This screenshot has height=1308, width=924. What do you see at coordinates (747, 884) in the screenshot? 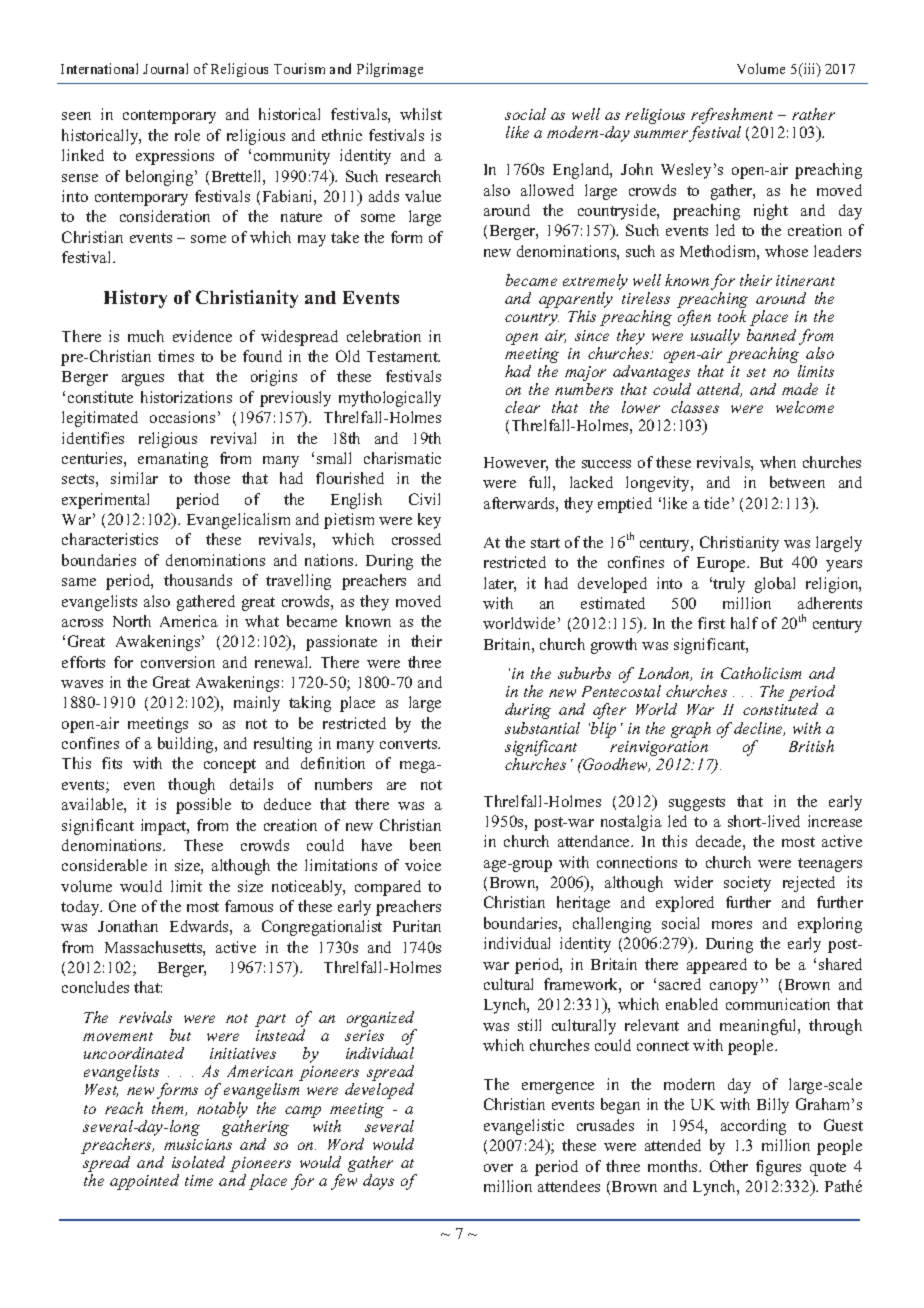
I see `society` at bounding box center [747, 884].
